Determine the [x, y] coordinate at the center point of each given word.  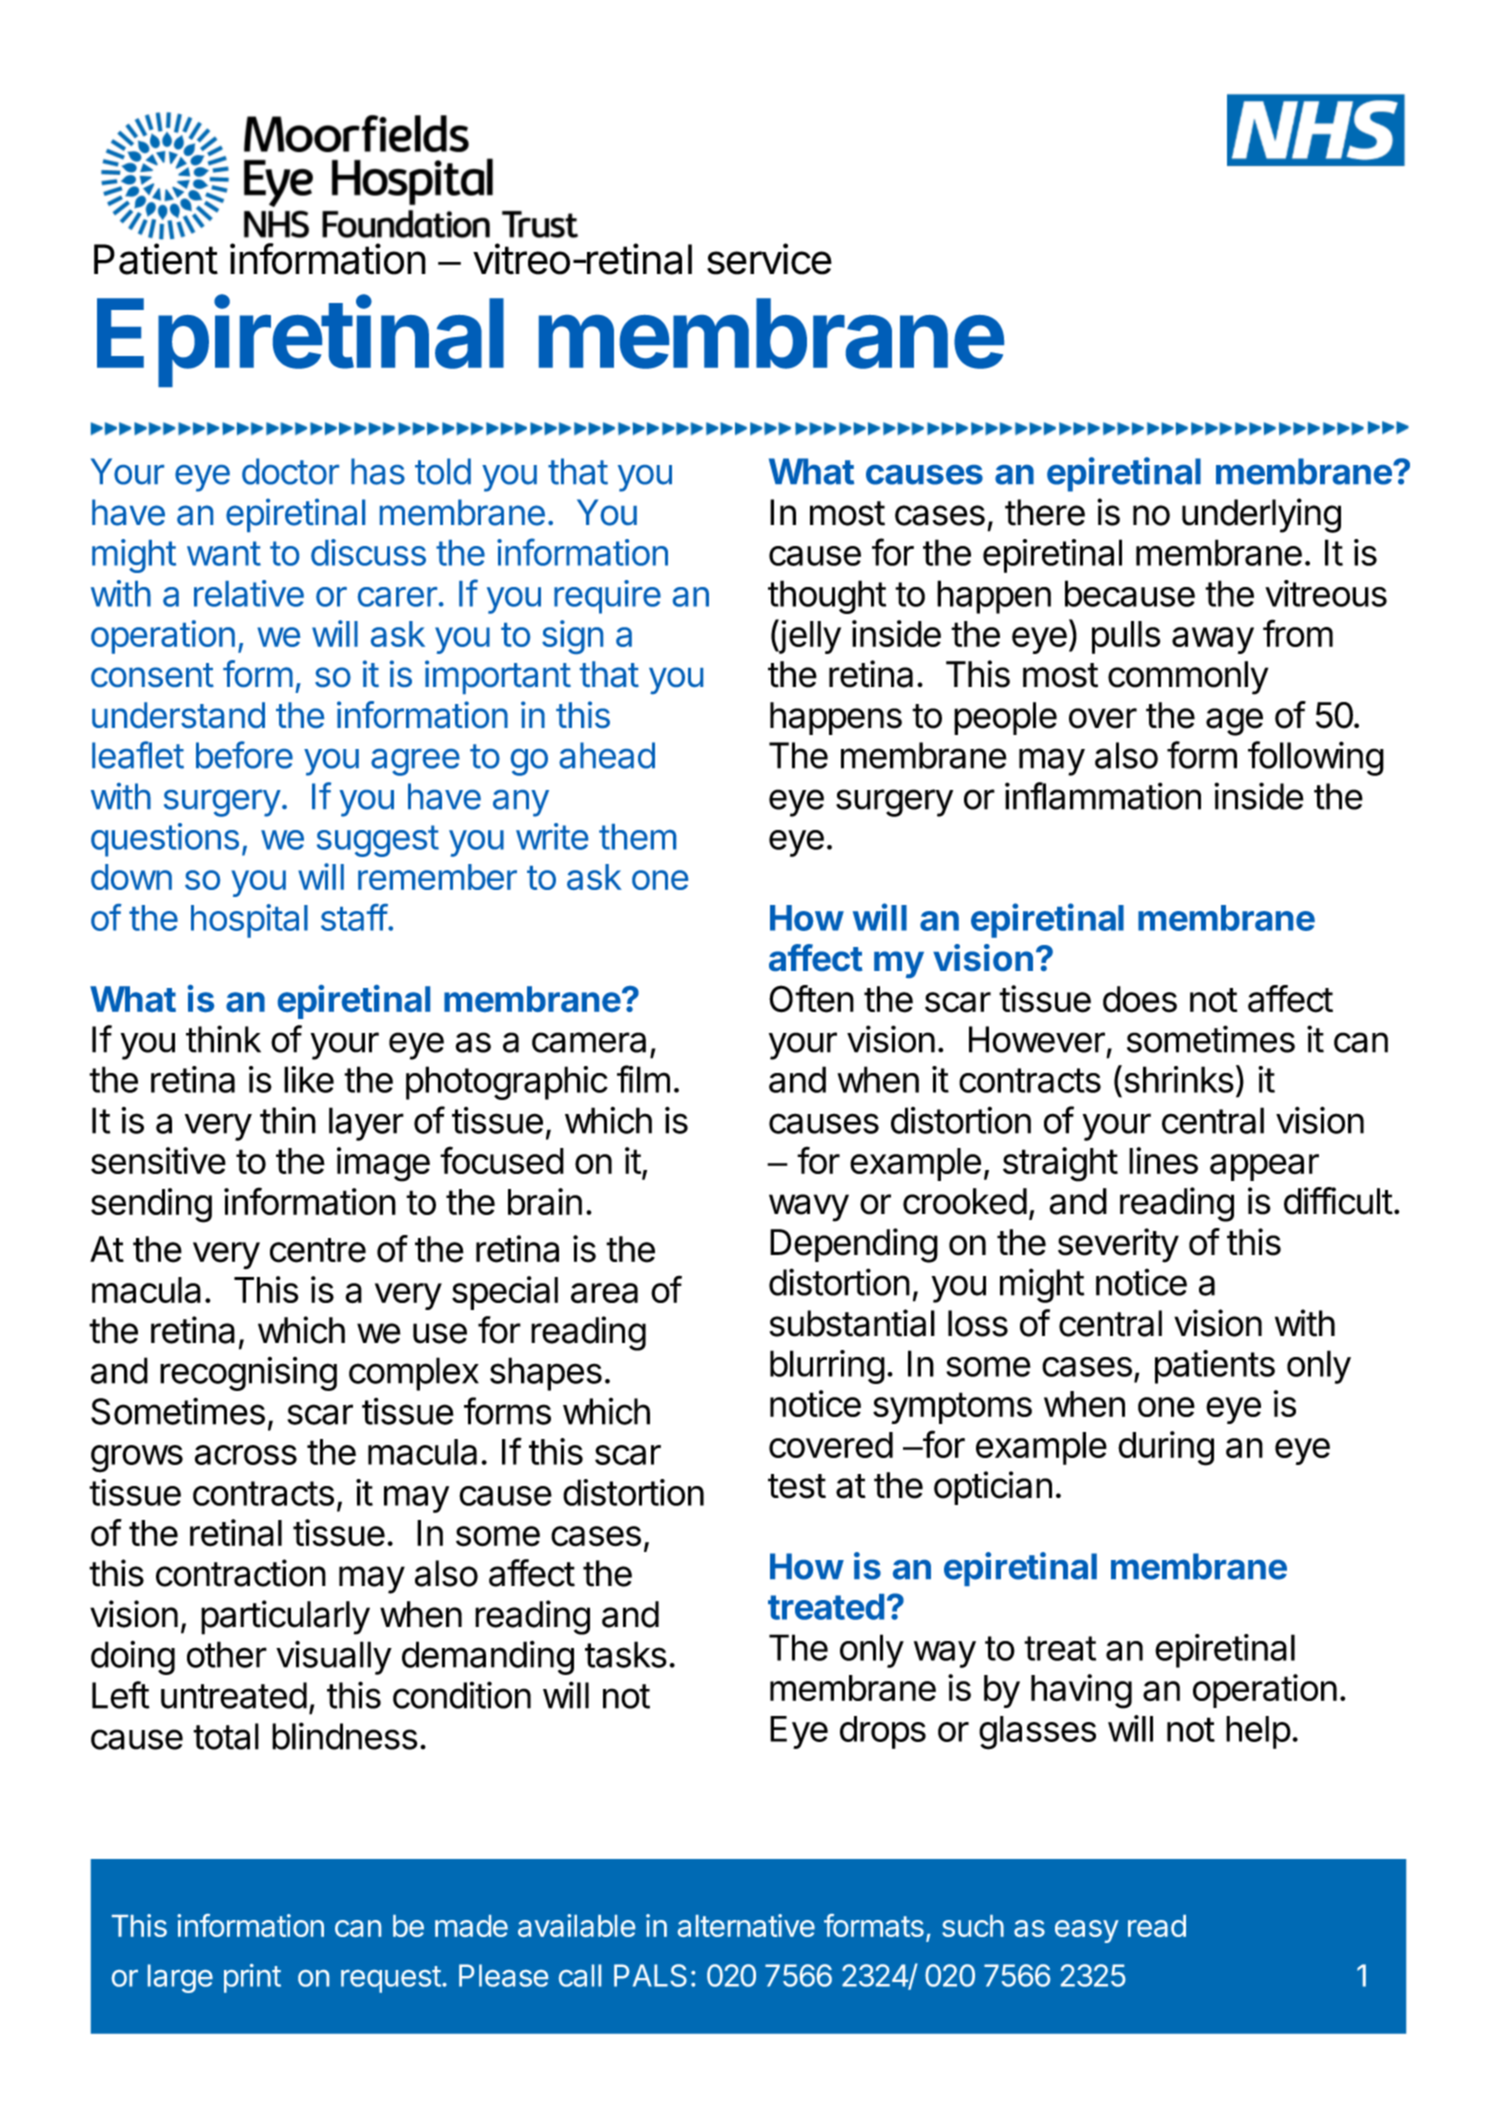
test [797, 1486]
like [309, 1079]
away [1213, 640]
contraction [241, 1573]
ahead [607, 755]
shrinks [1177, 1079]
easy [1087, 1931]
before [244, 755]
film [643, 1079]
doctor [290, 471]
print [252, 1978]
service [769, 259]
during [1166, 1448]
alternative [746, 1925]
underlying [1261, 515]
